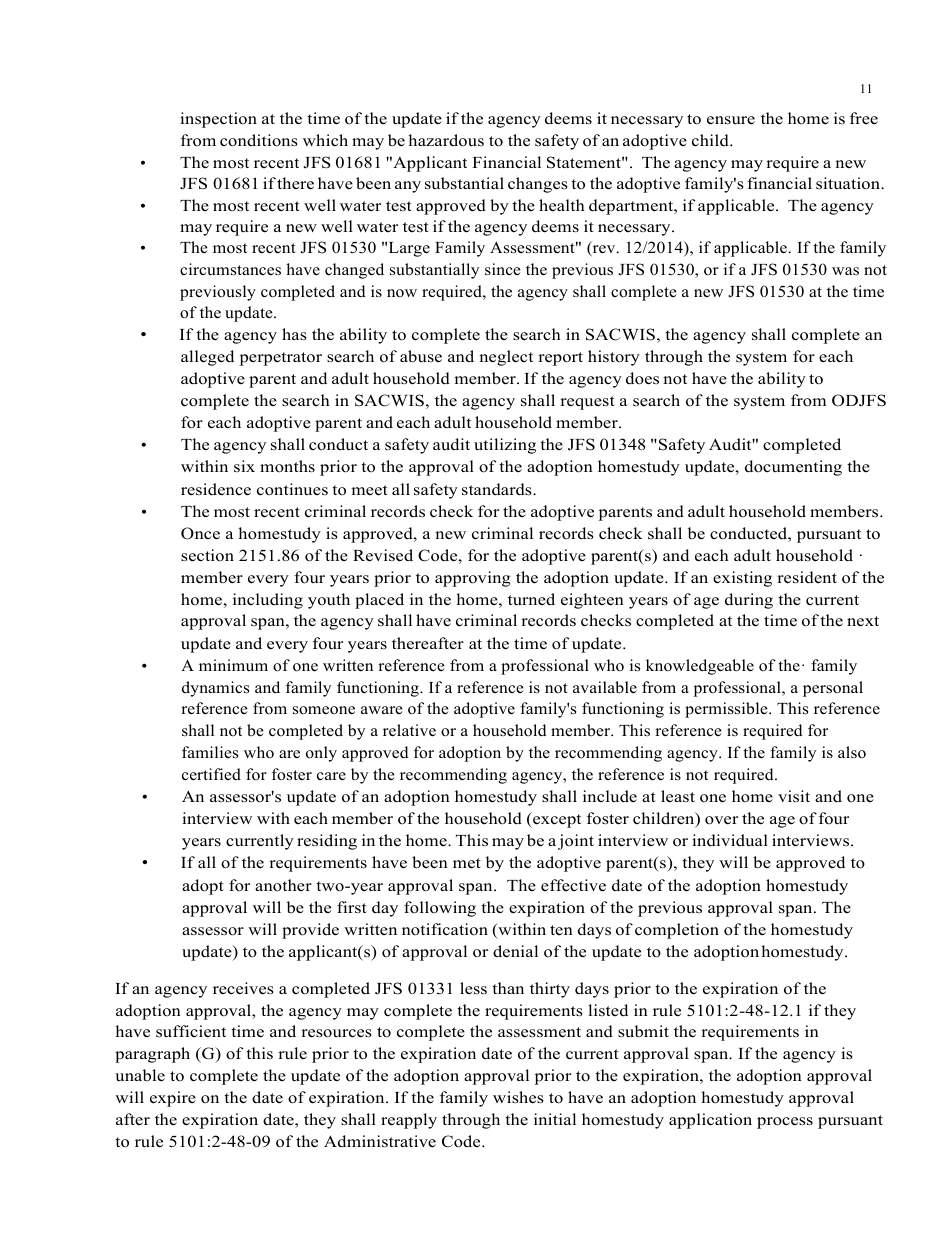 This page has width=952, height=1233. Describe the element at coordinates (731, 120) in the page. I see `ensure` at that location.
